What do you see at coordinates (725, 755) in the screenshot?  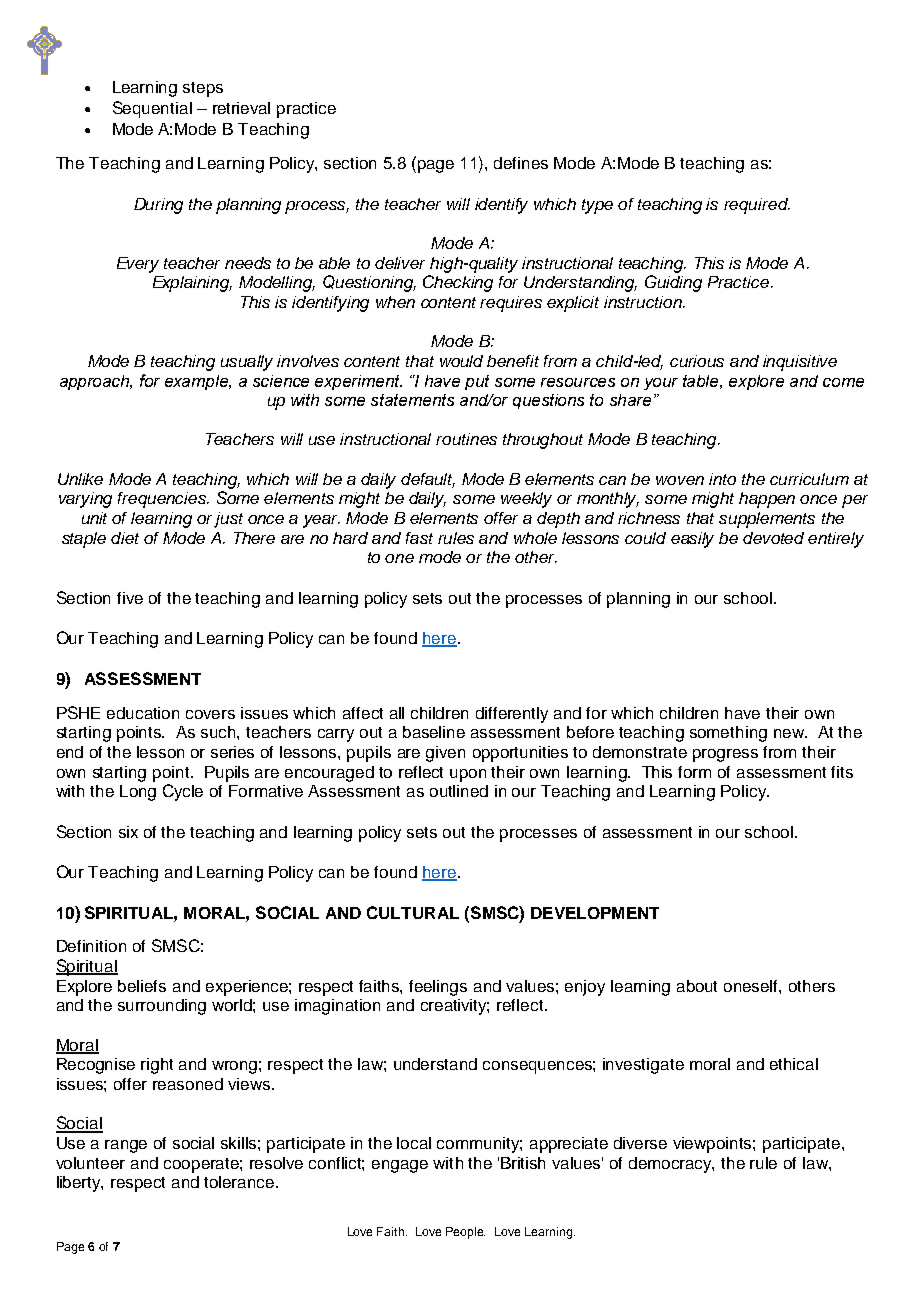 I see `progress` at bounding box center [725, 755].
